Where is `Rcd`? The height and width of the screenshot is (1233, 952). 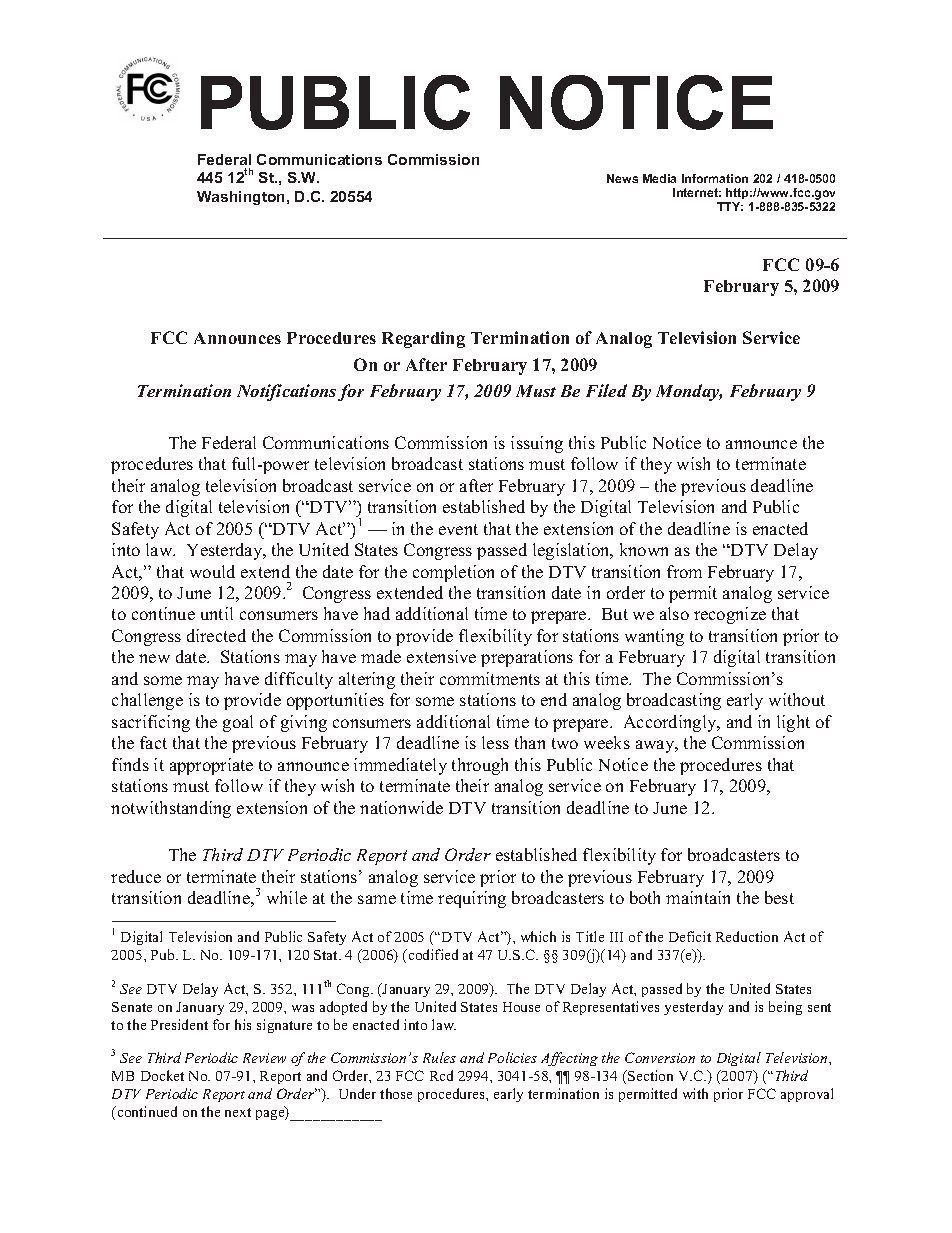 Rcd is located at coordinates (441, 1075).
